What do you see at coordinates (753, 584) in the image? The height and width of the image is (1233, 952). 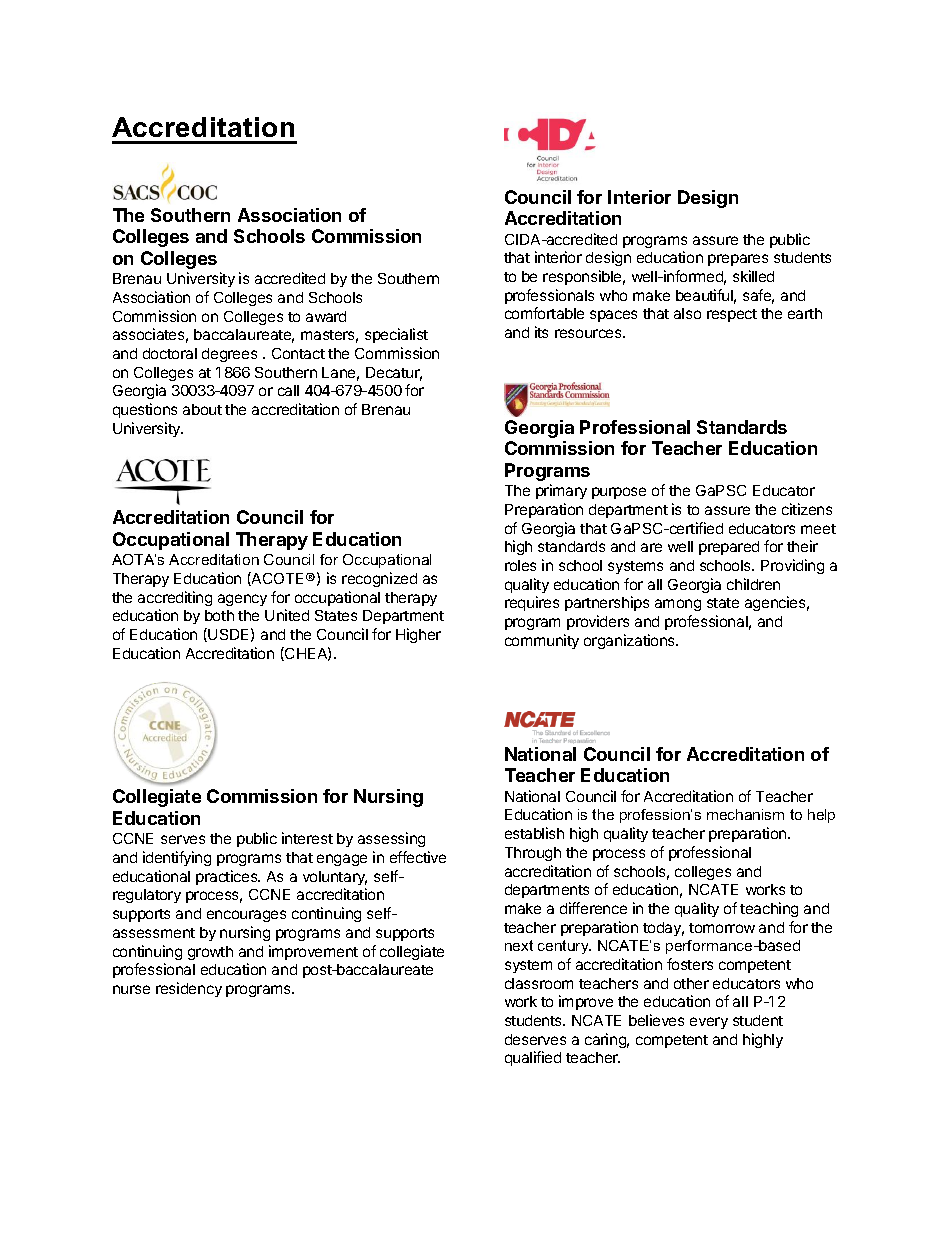 I see `children` at bounding box center [753, 584].
